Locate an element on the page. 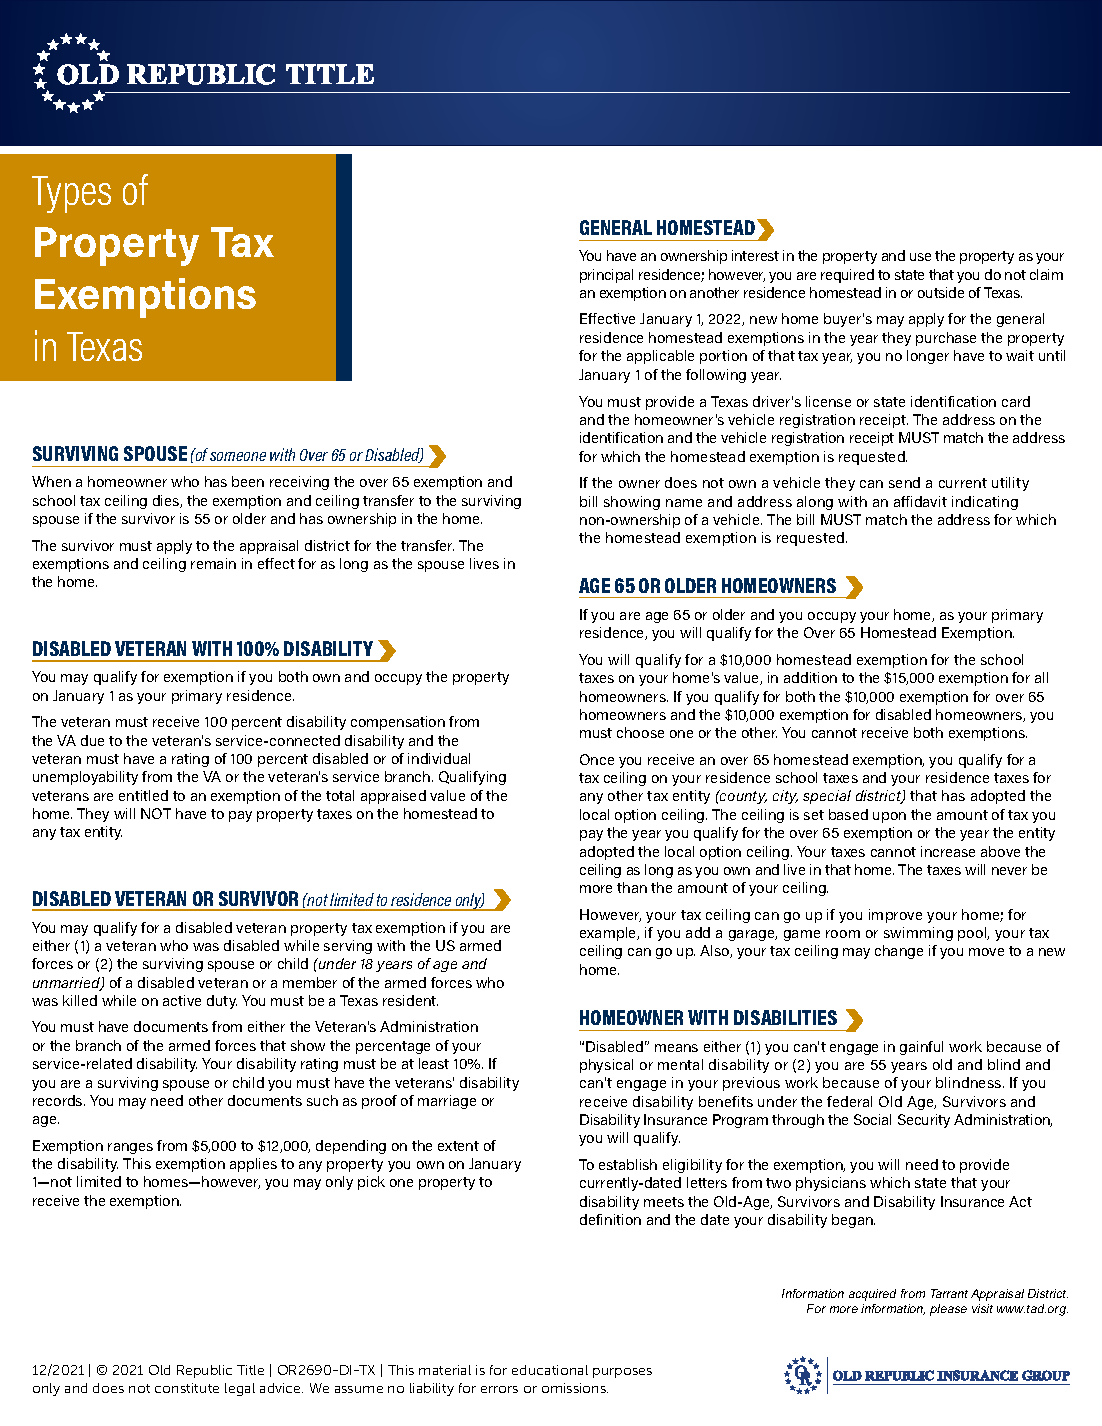 This document has height=1426, width=1102. change is located at coordinates (899, 952).
